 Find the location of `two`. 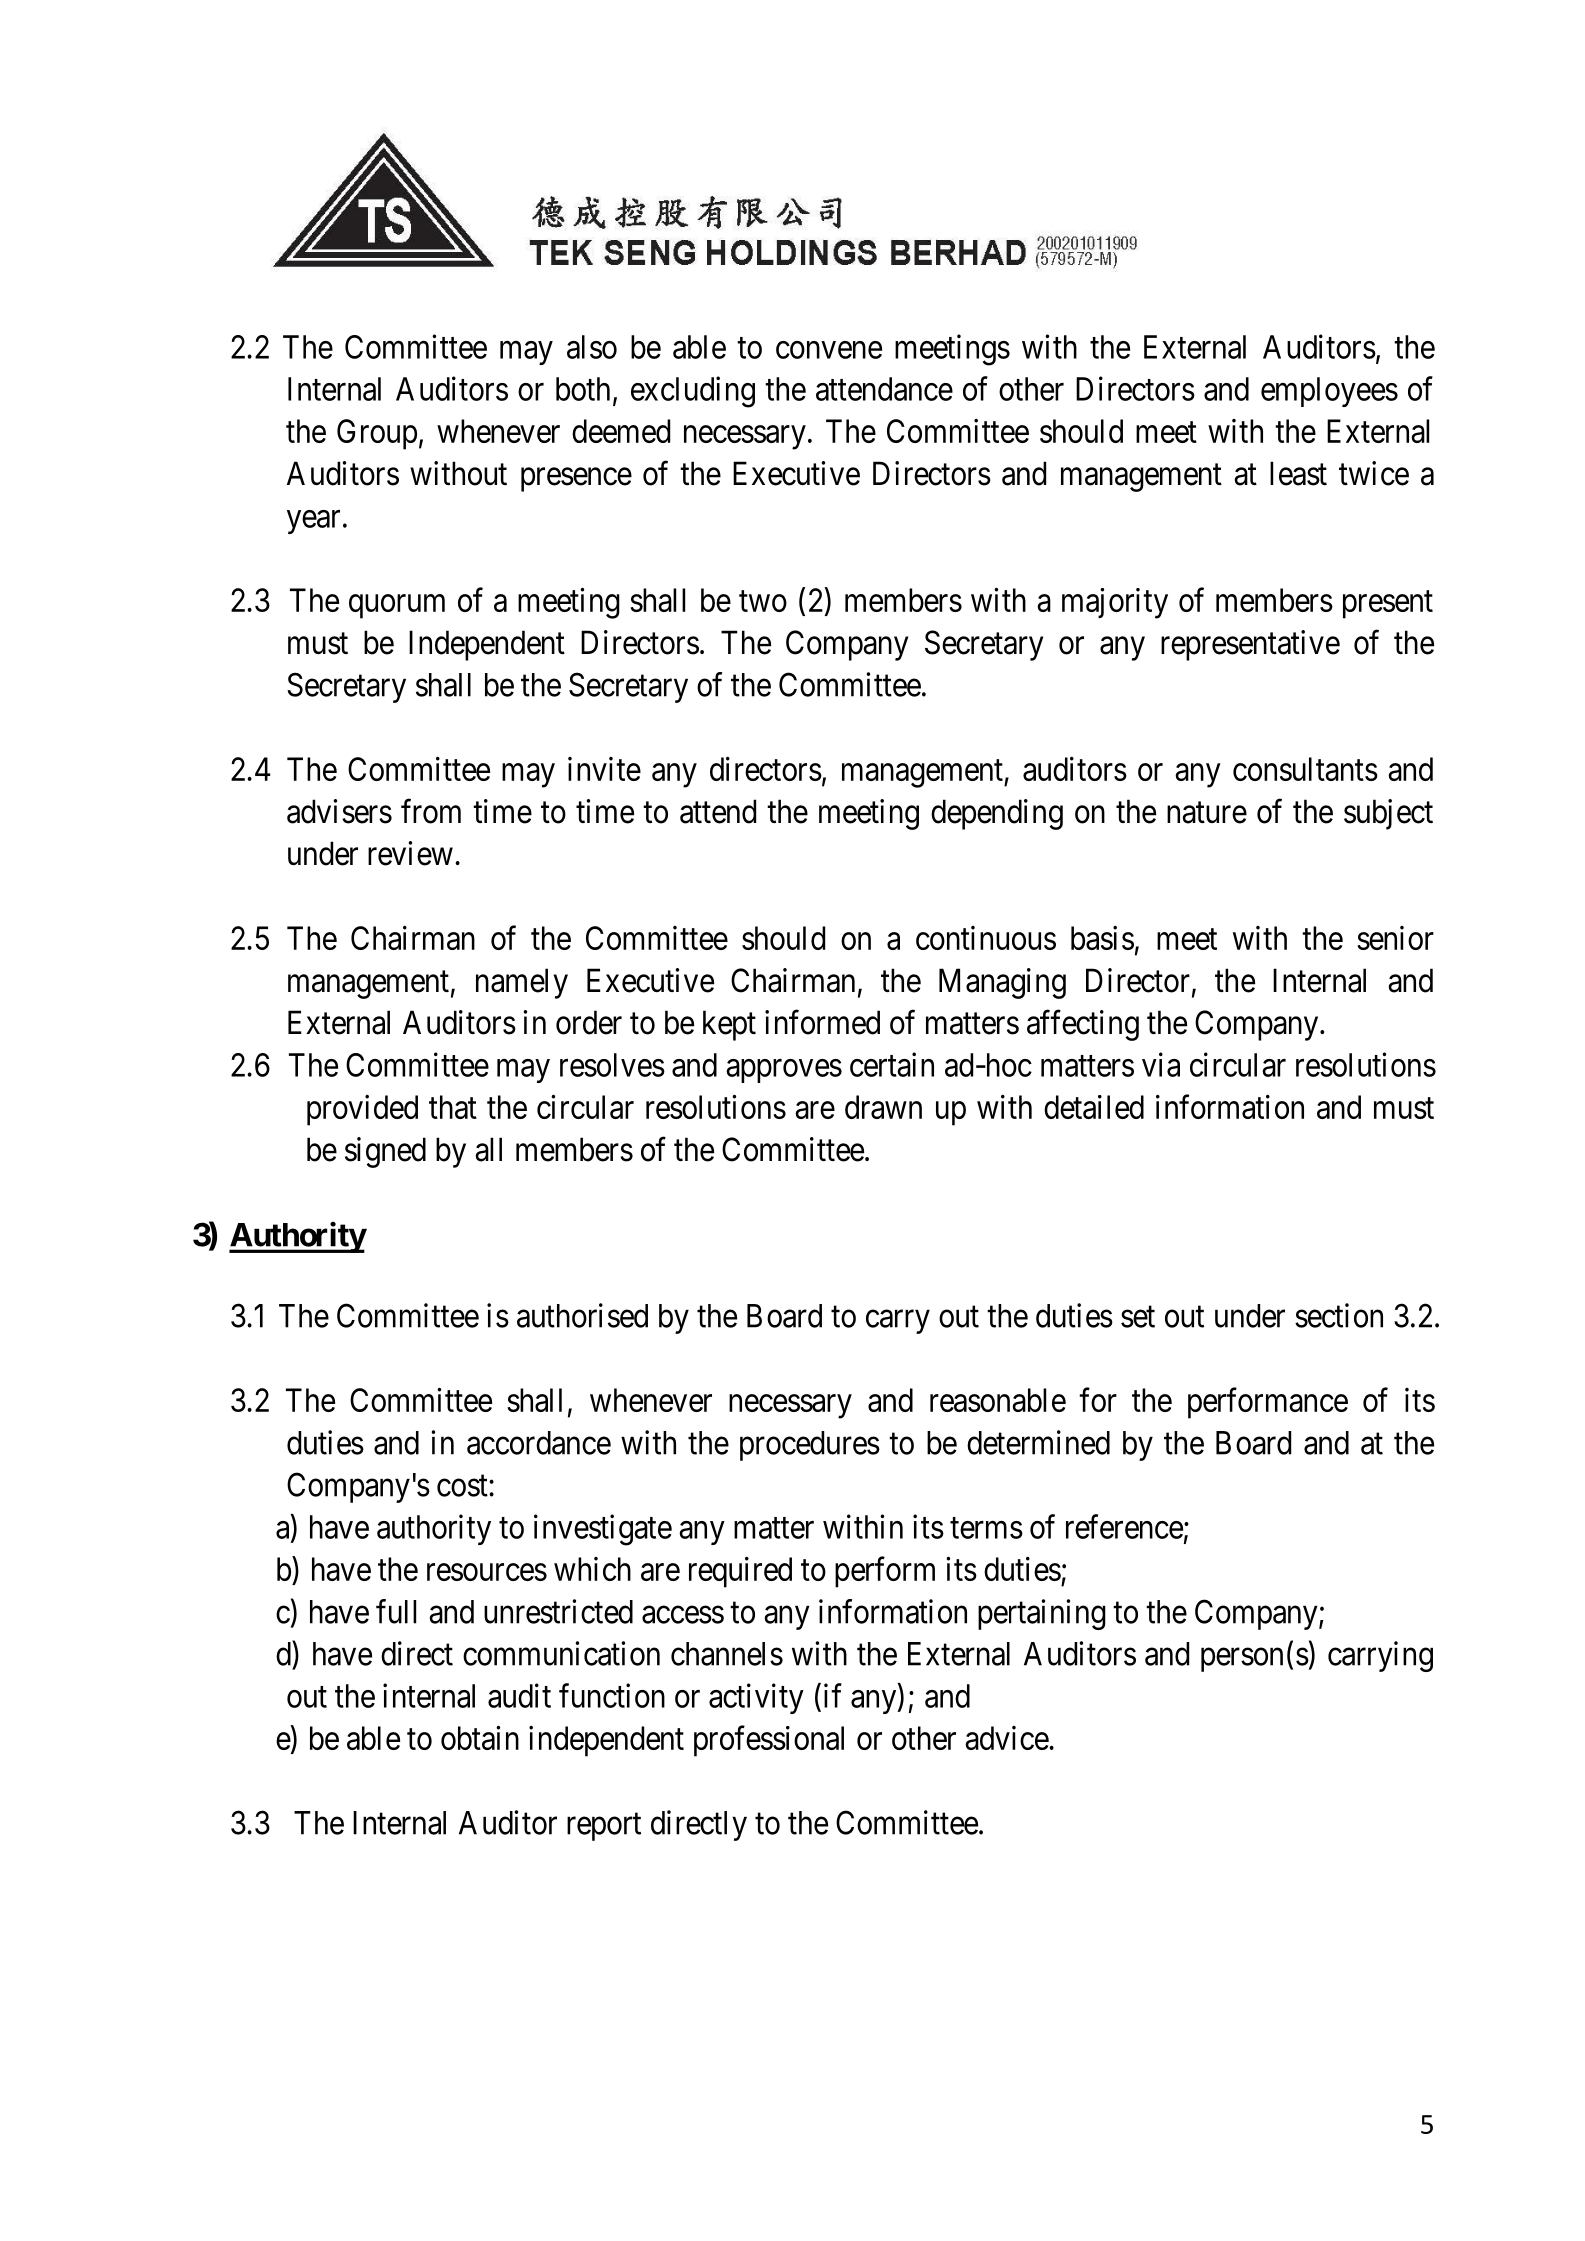

two is located at coordinates (763, 601).
